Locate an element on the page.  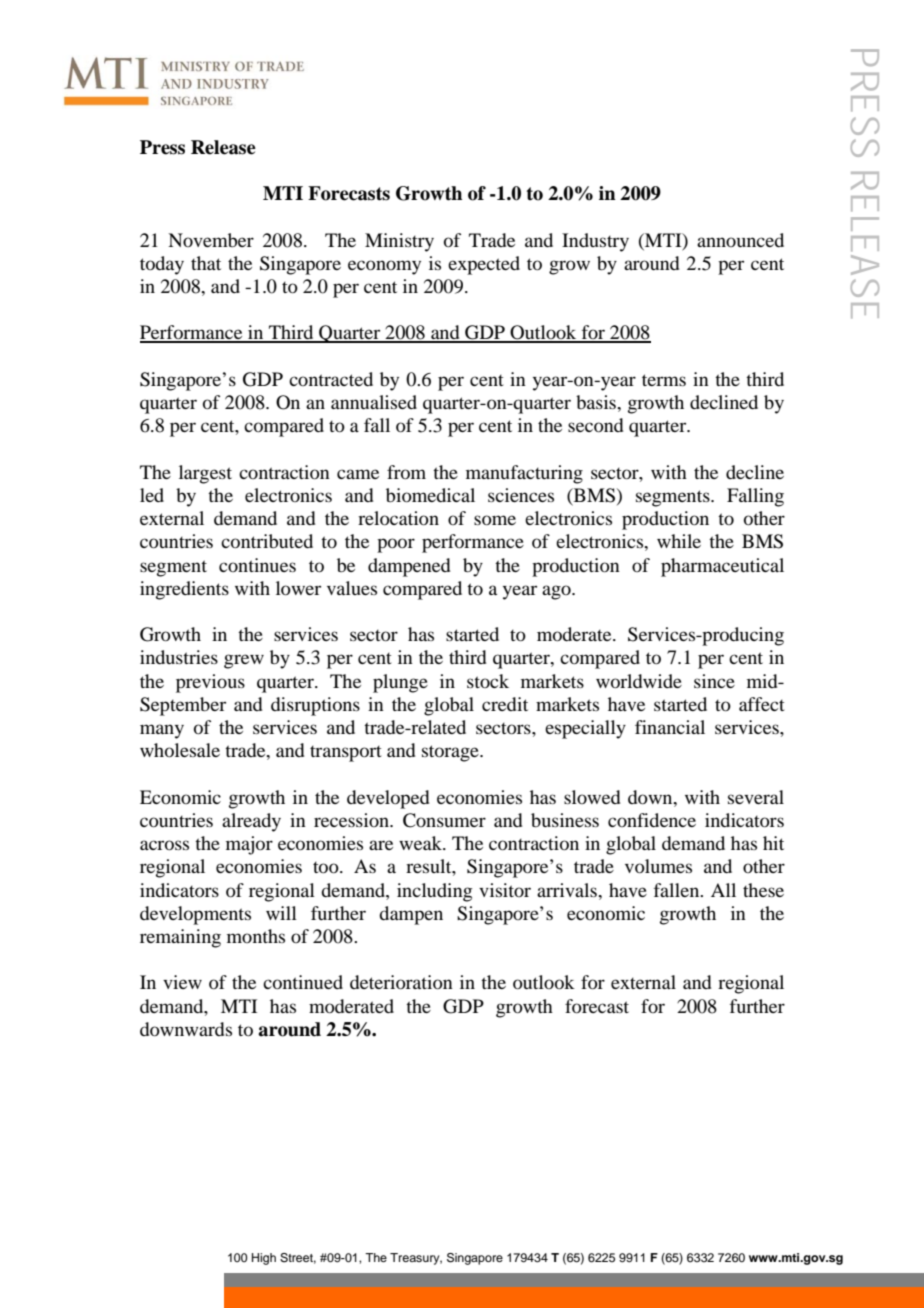
announced is located at coordinates (740, 240).
